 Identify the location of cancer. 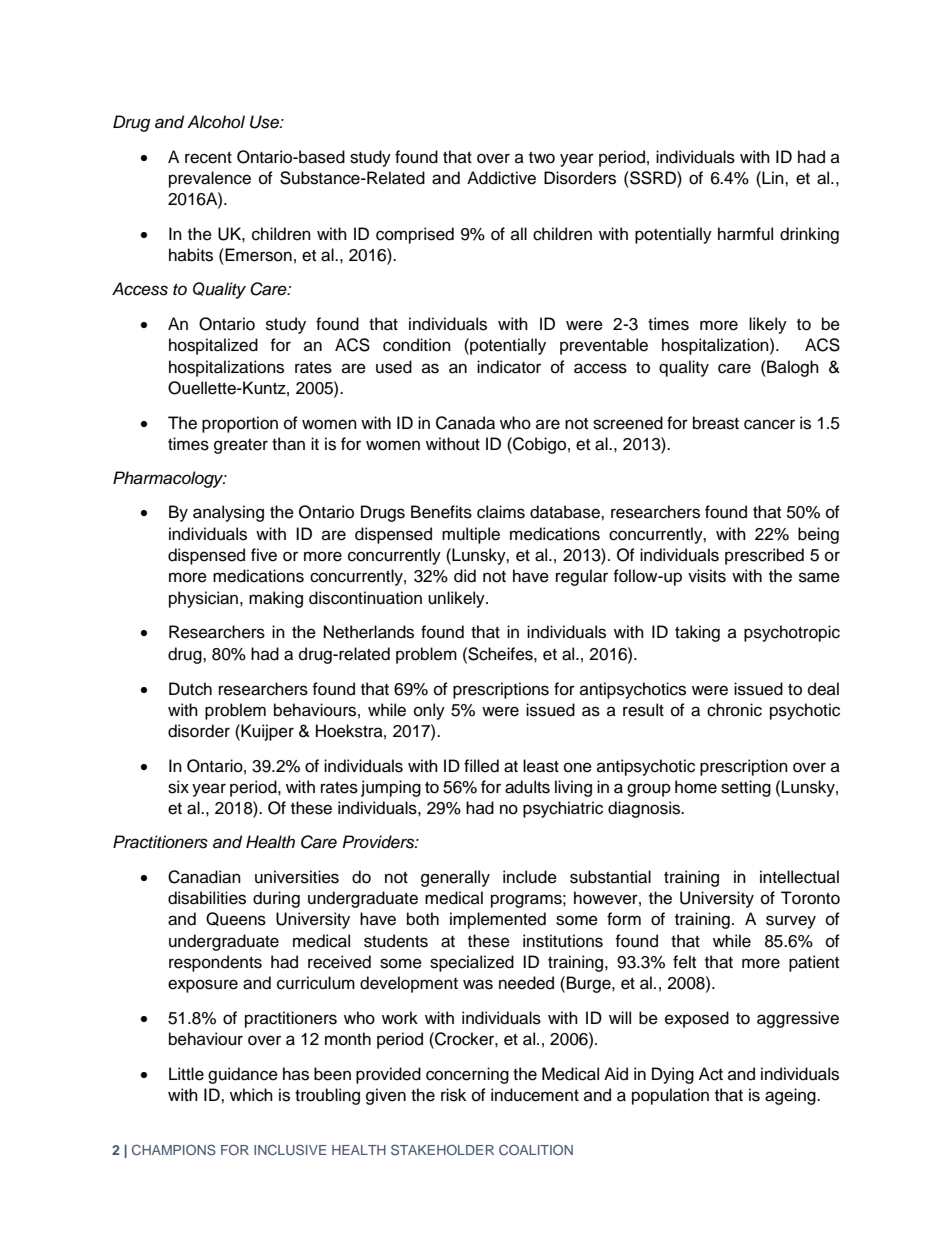
(769, 424).
